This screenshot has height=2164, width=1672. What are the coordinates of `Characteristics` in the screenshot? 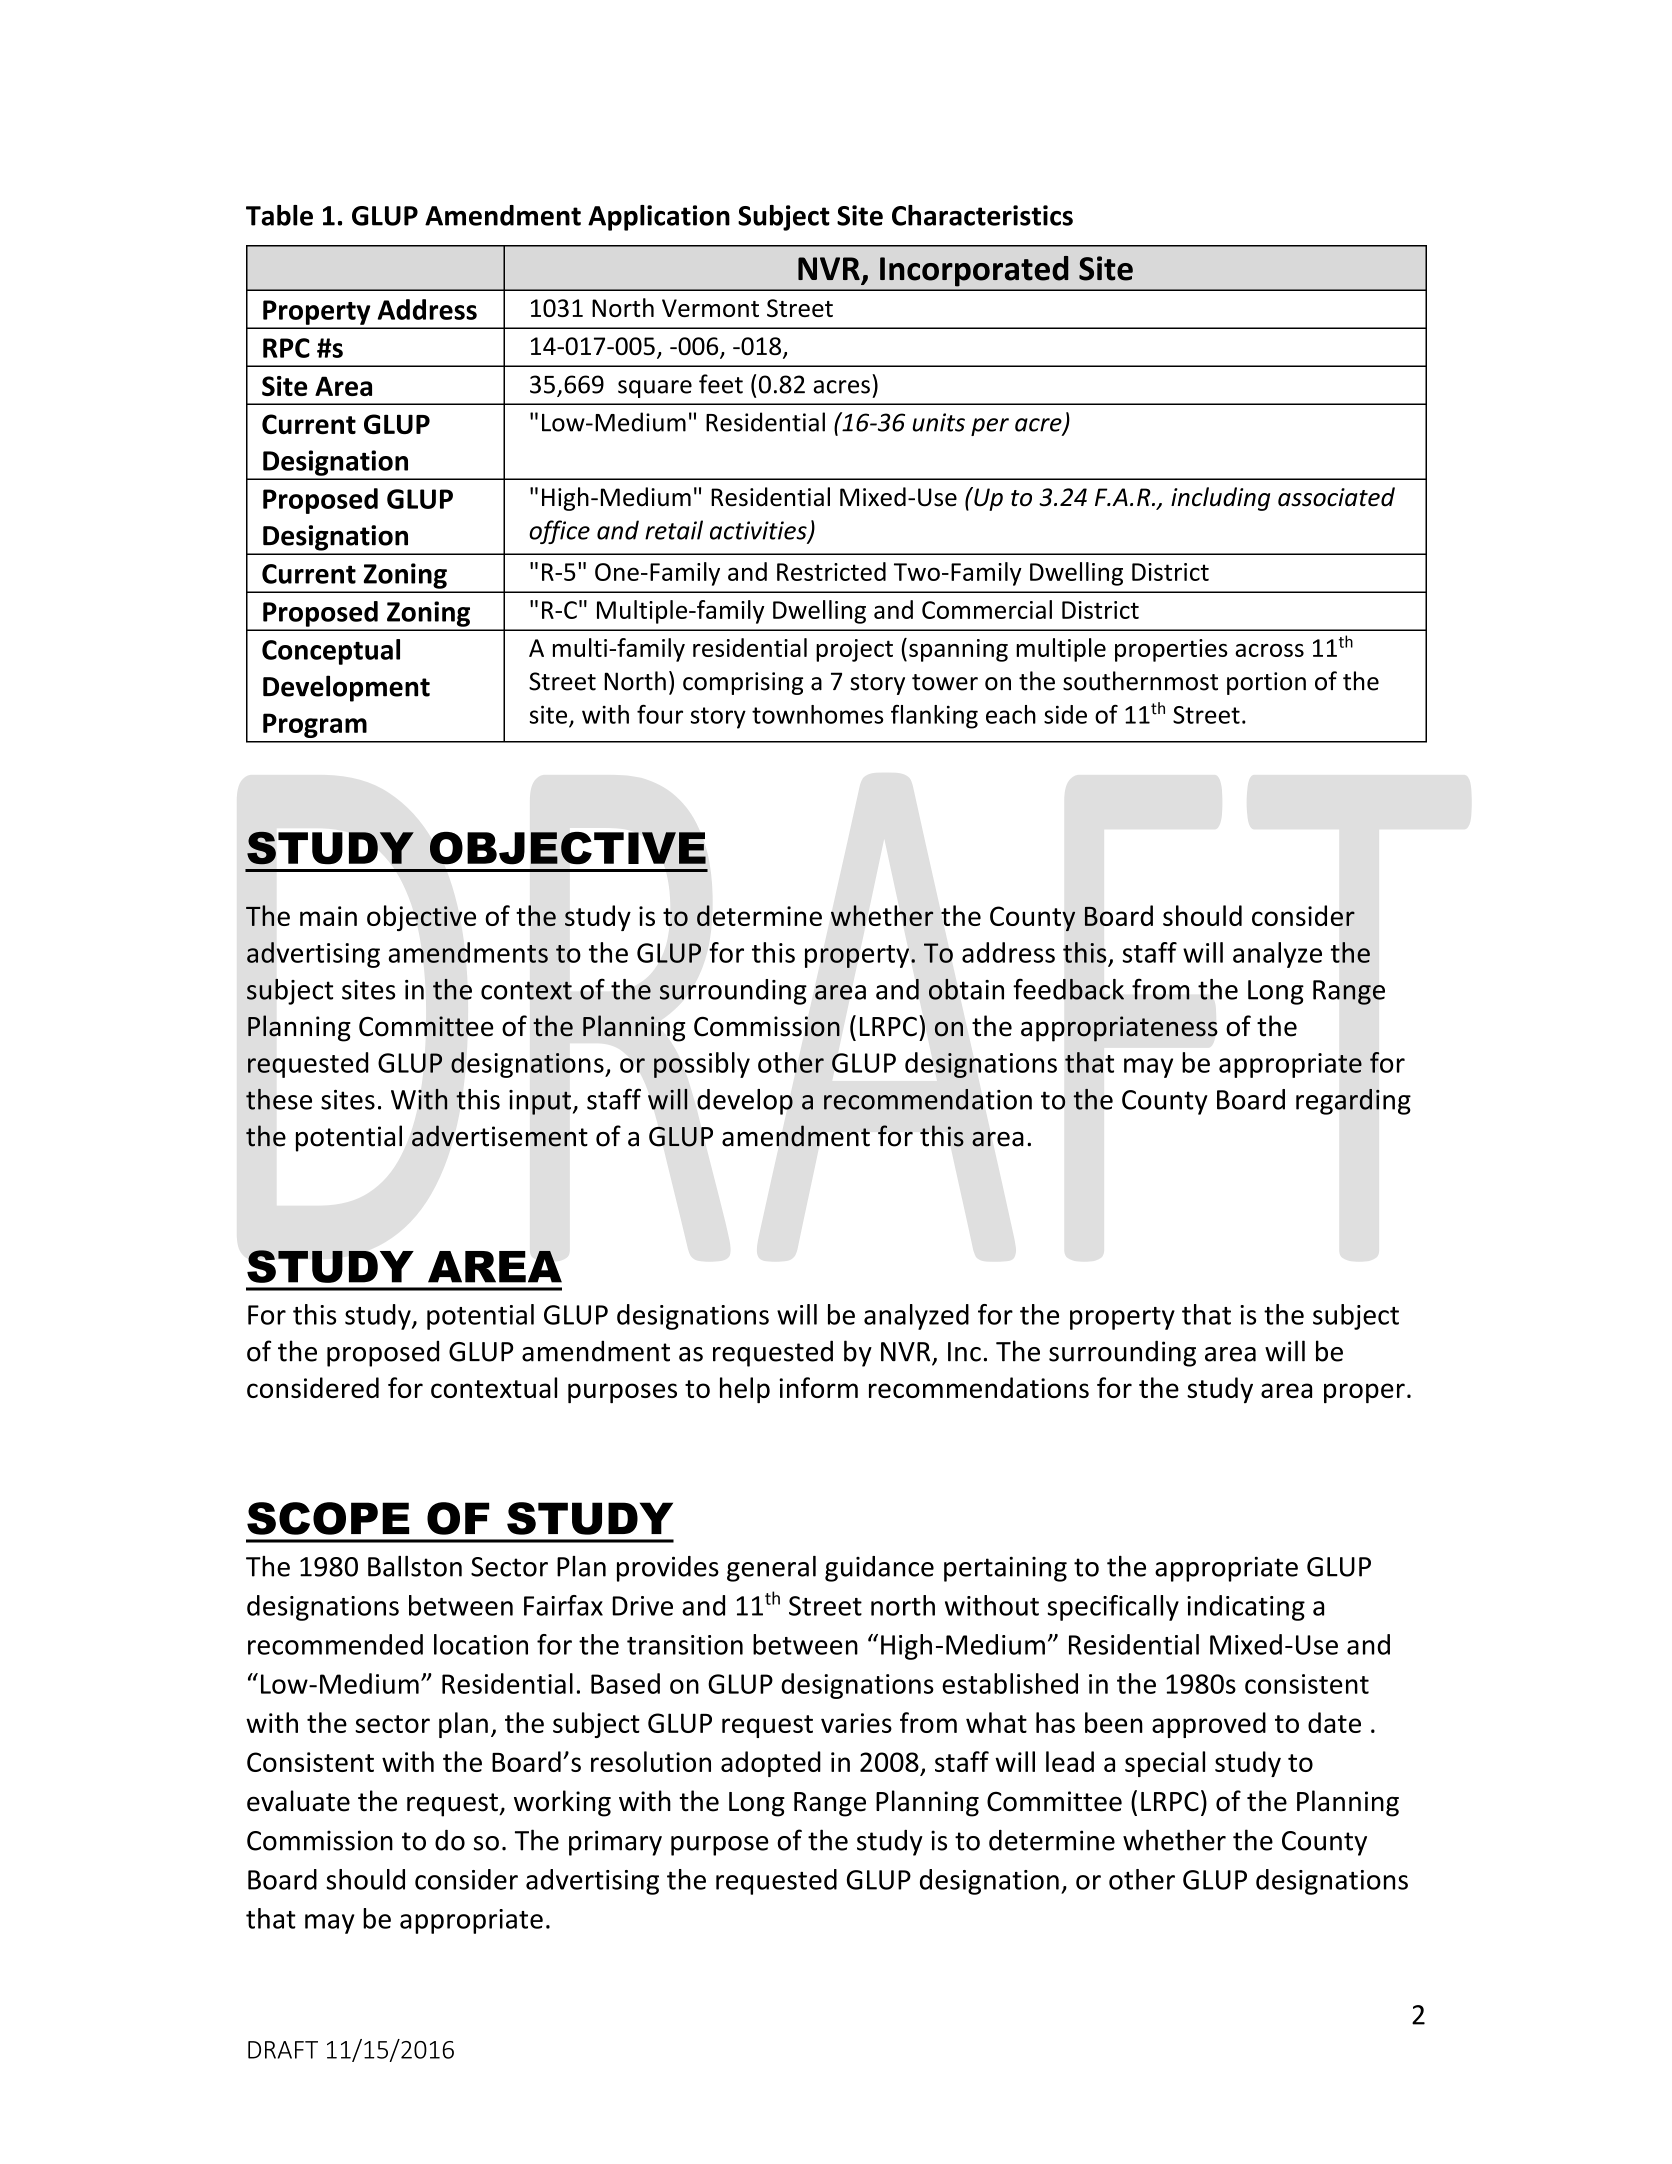 It's located at (982, 215).
